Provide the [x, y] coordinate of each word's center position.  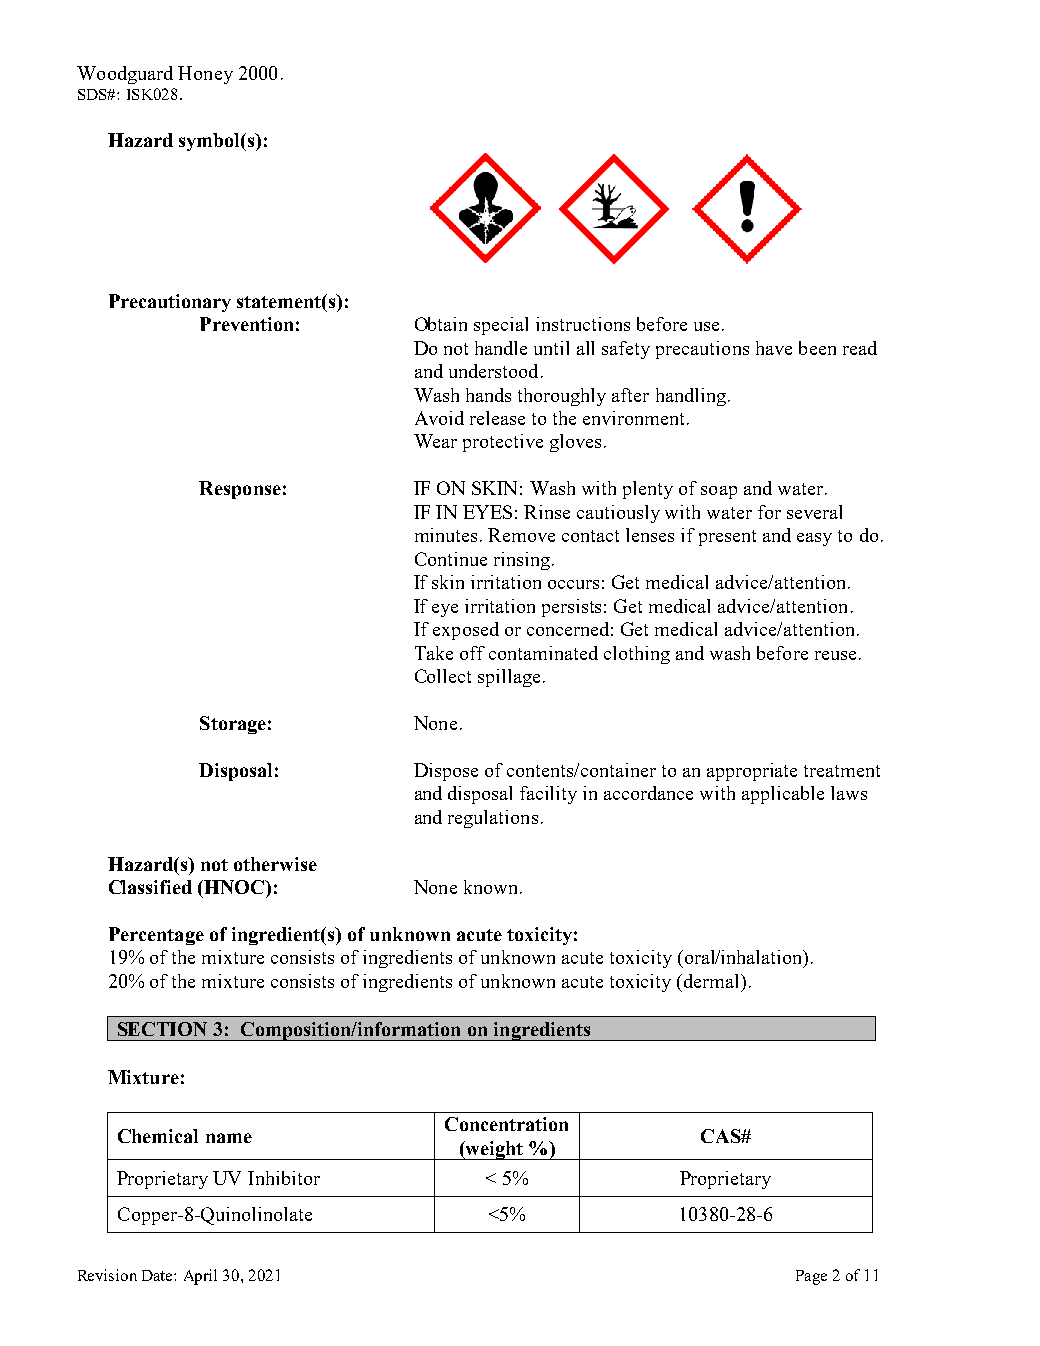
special [501, 326]
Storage [233, 725]
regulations [493, 819]
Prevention [246, 324]
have [774, 348]
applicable [783, 795]
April [200, 1277]
